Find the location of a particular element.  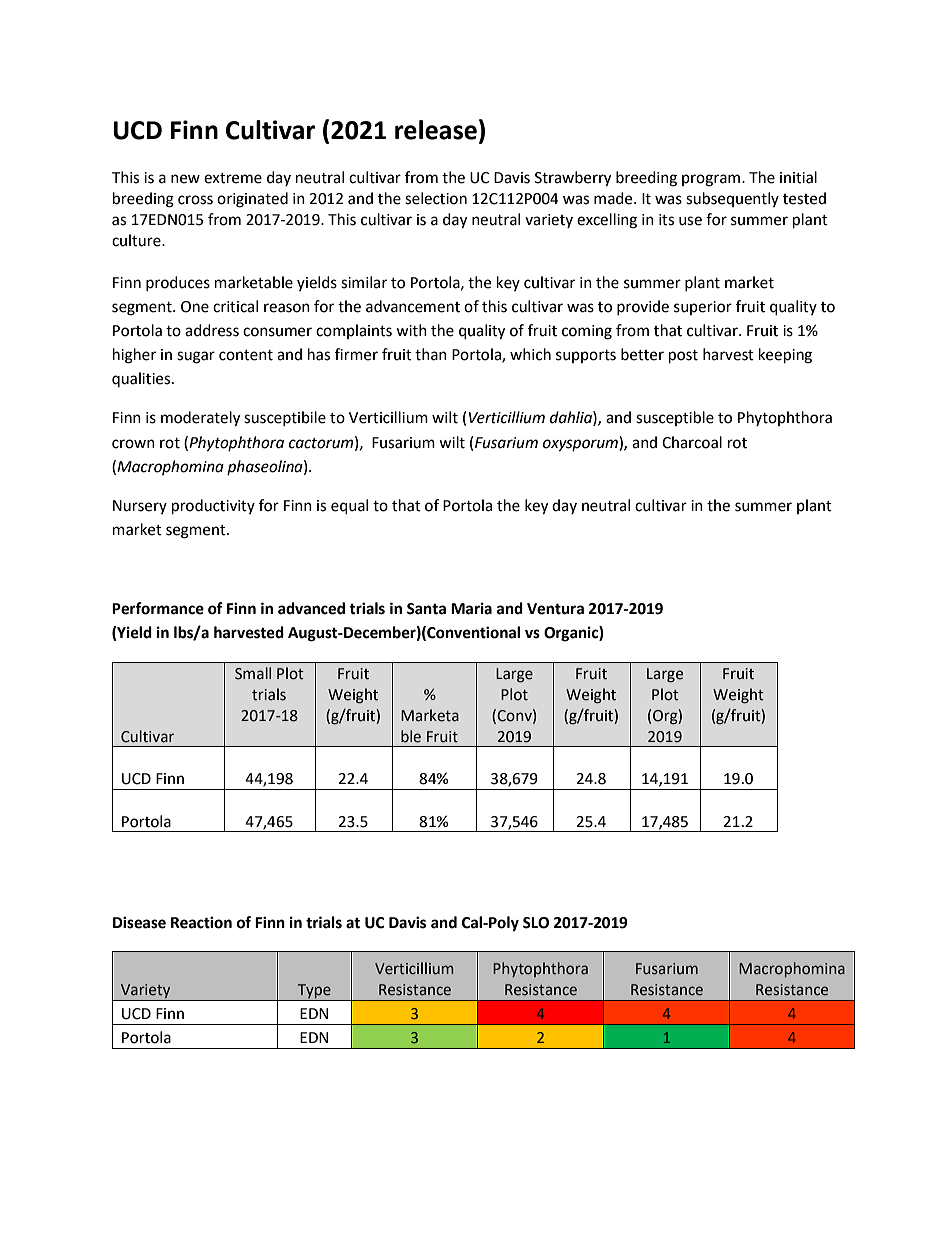

Ventura is located at coordinates (555, 609).
